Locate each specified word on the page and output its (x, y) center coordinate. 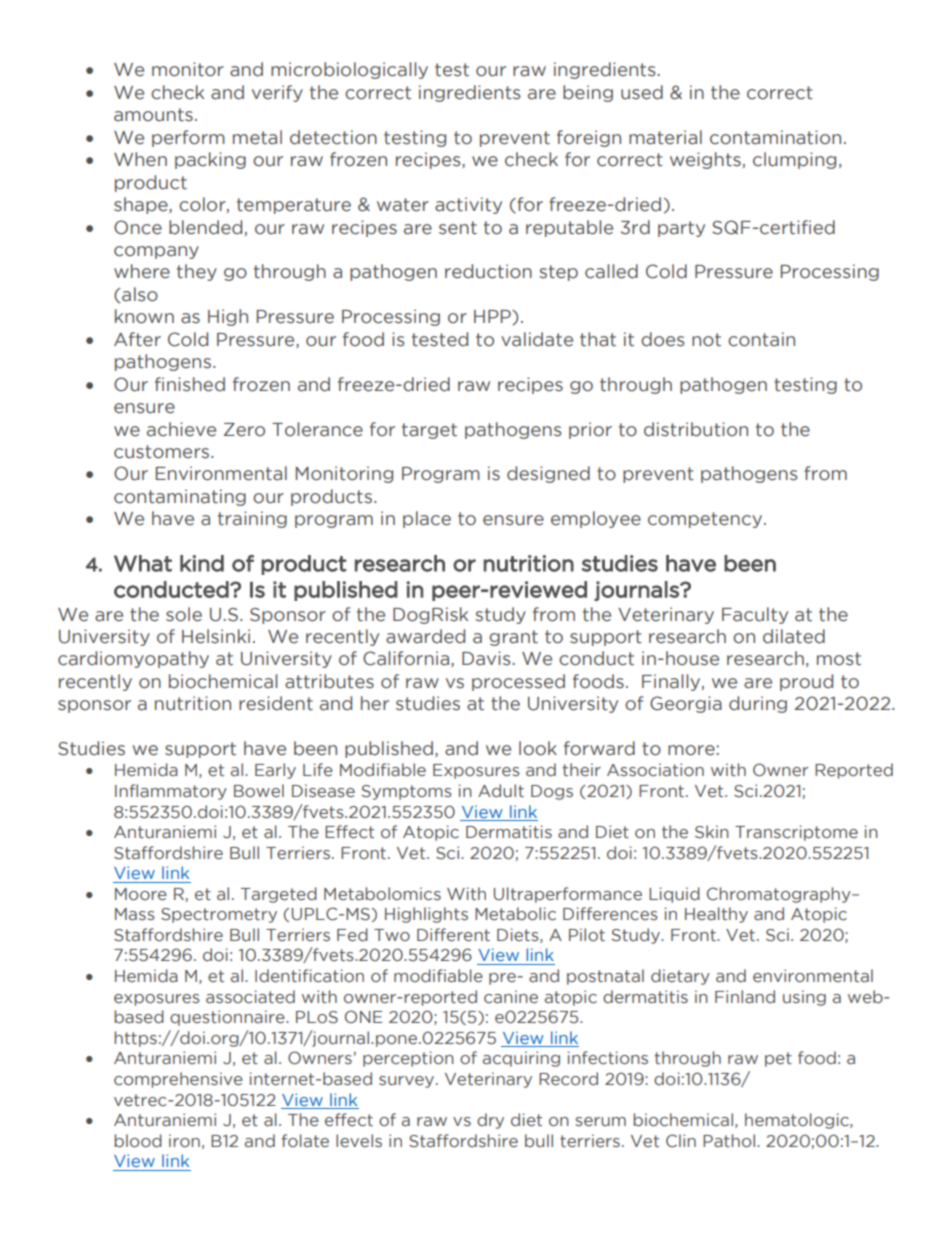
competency (706, 520)
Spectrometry (219, 915)
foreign (589, 138)
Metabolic (515, 914)
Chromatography (780, 895)
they (197, 272)
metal (257, 137)
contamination (775, 137)
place (427, 519)
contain (761, 339)
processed (518, 682)
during (758, 704)
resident (276, 703)
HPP (493, 317)
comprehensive (178, 1080)
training (252, 519)
